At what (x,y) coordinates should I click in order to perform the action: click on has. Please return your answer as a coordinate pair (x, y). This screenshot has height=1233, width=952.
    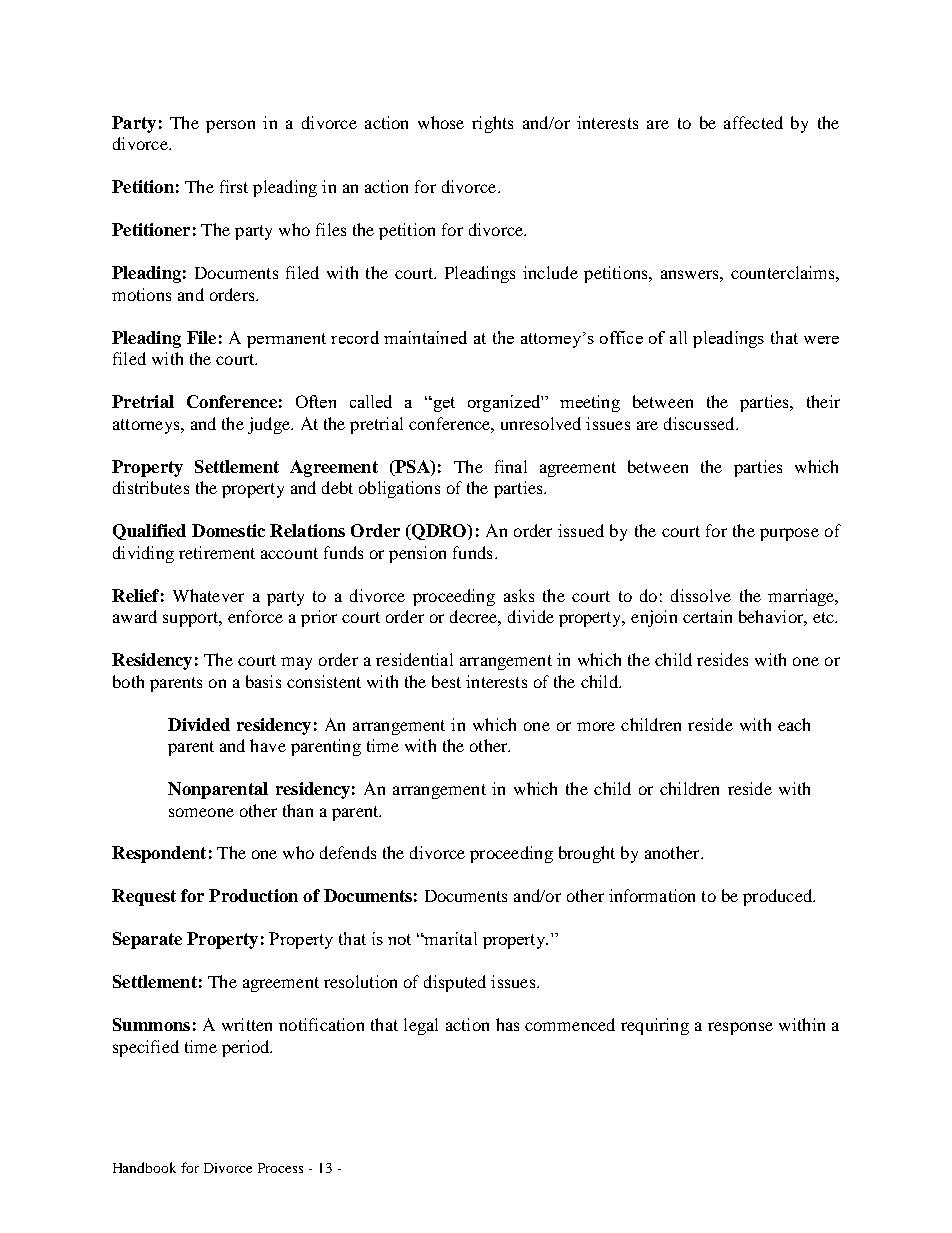
    Looking at the image, I should click on (507, 1024).
